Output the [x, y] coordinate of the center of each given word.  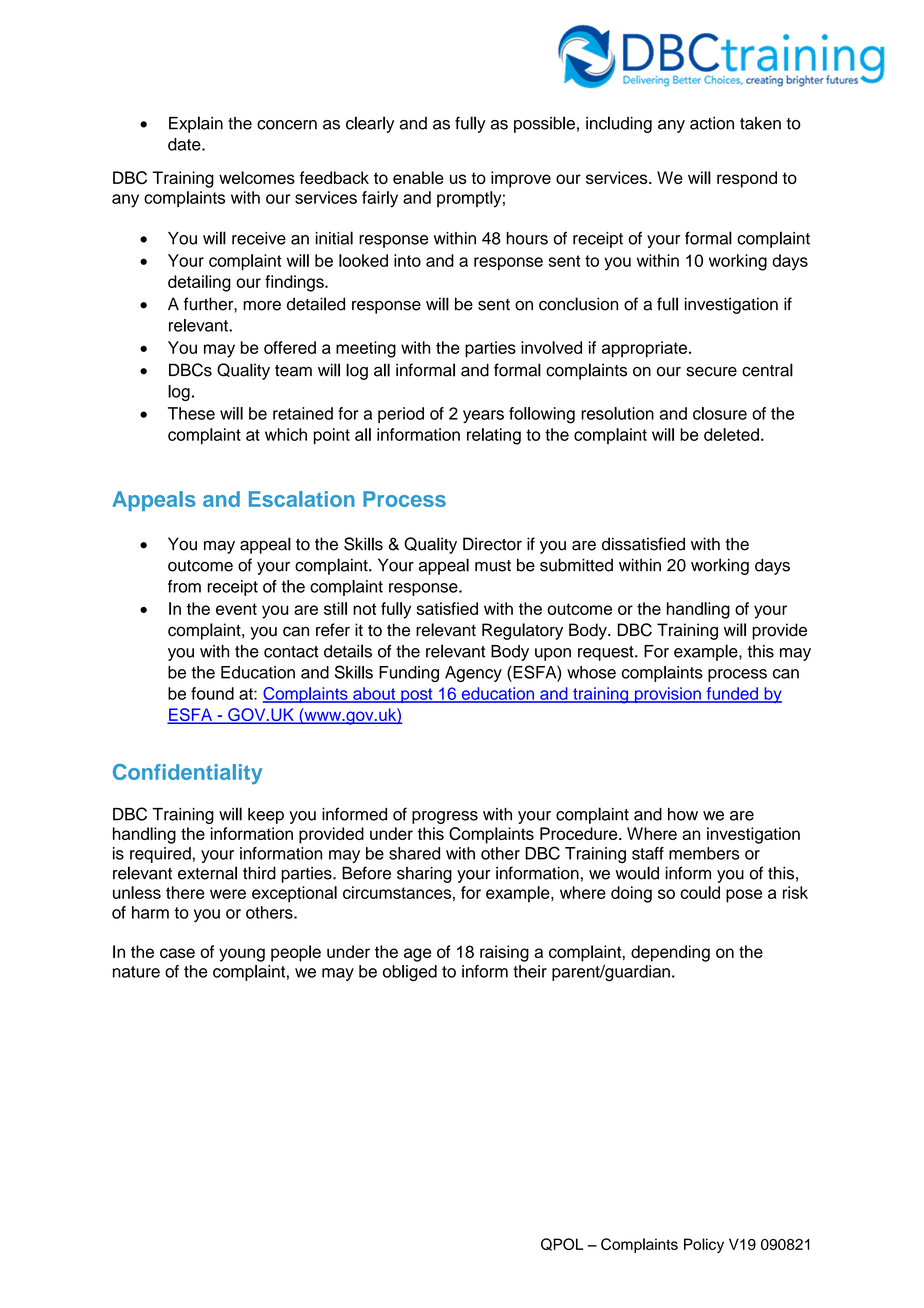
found [212, 693]
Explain [196, 124]
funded [732, 694]
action [712, 123]
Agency [473, 674]
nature [136, 972]
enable [418, 177]
